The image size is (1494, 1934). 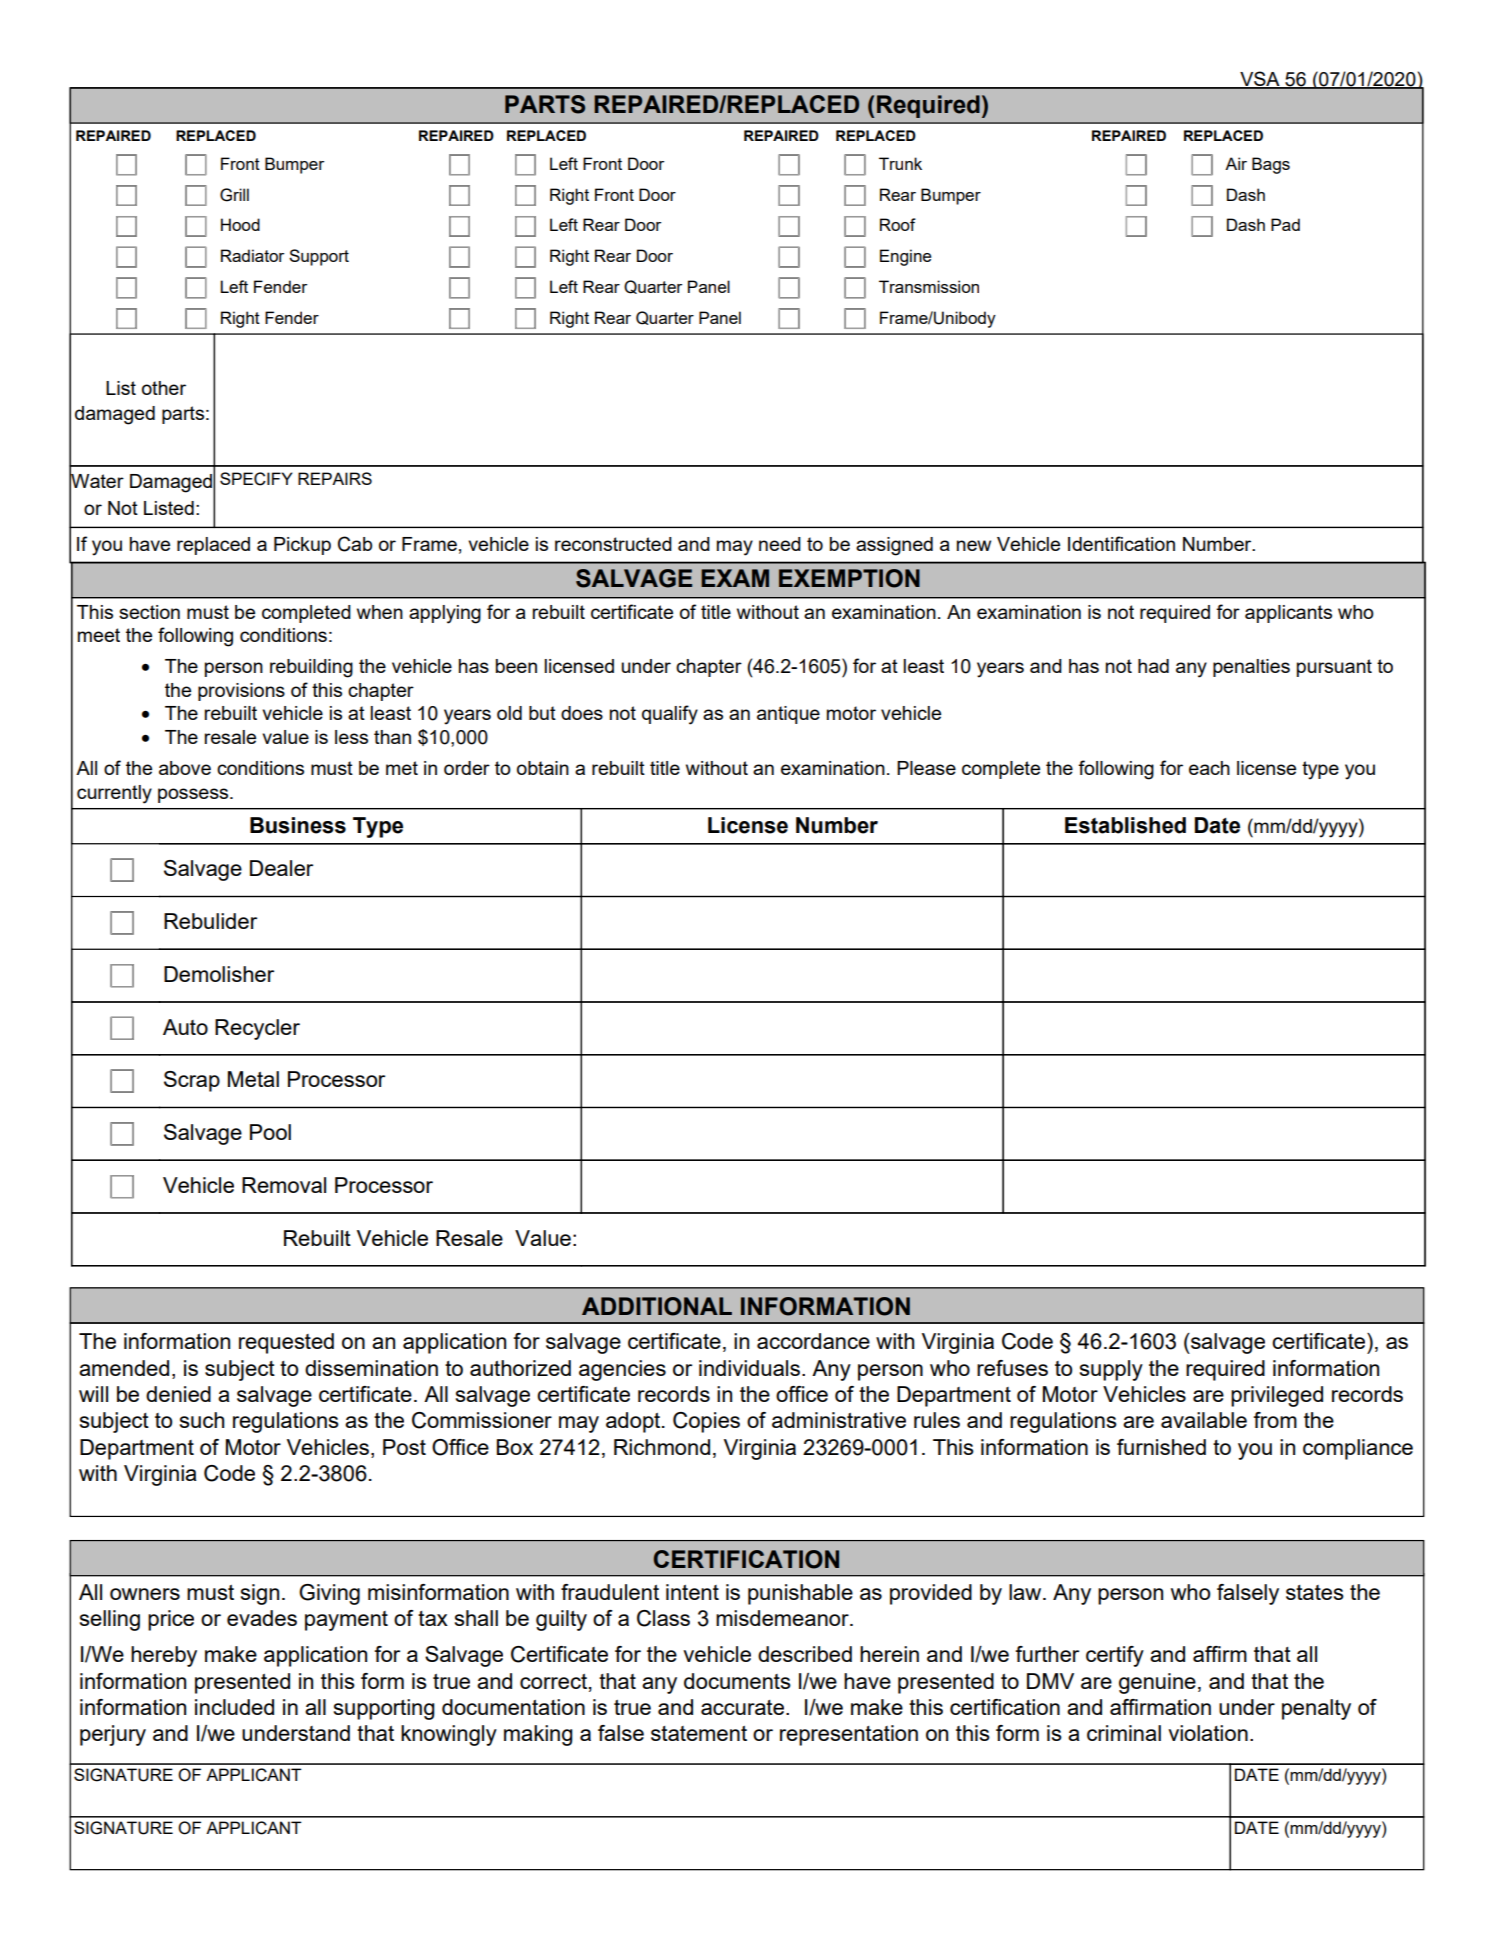 What do you see at coordinates (1125, 825) in the screenshot?
I see `Established` at bounding box center [1125, 825].
